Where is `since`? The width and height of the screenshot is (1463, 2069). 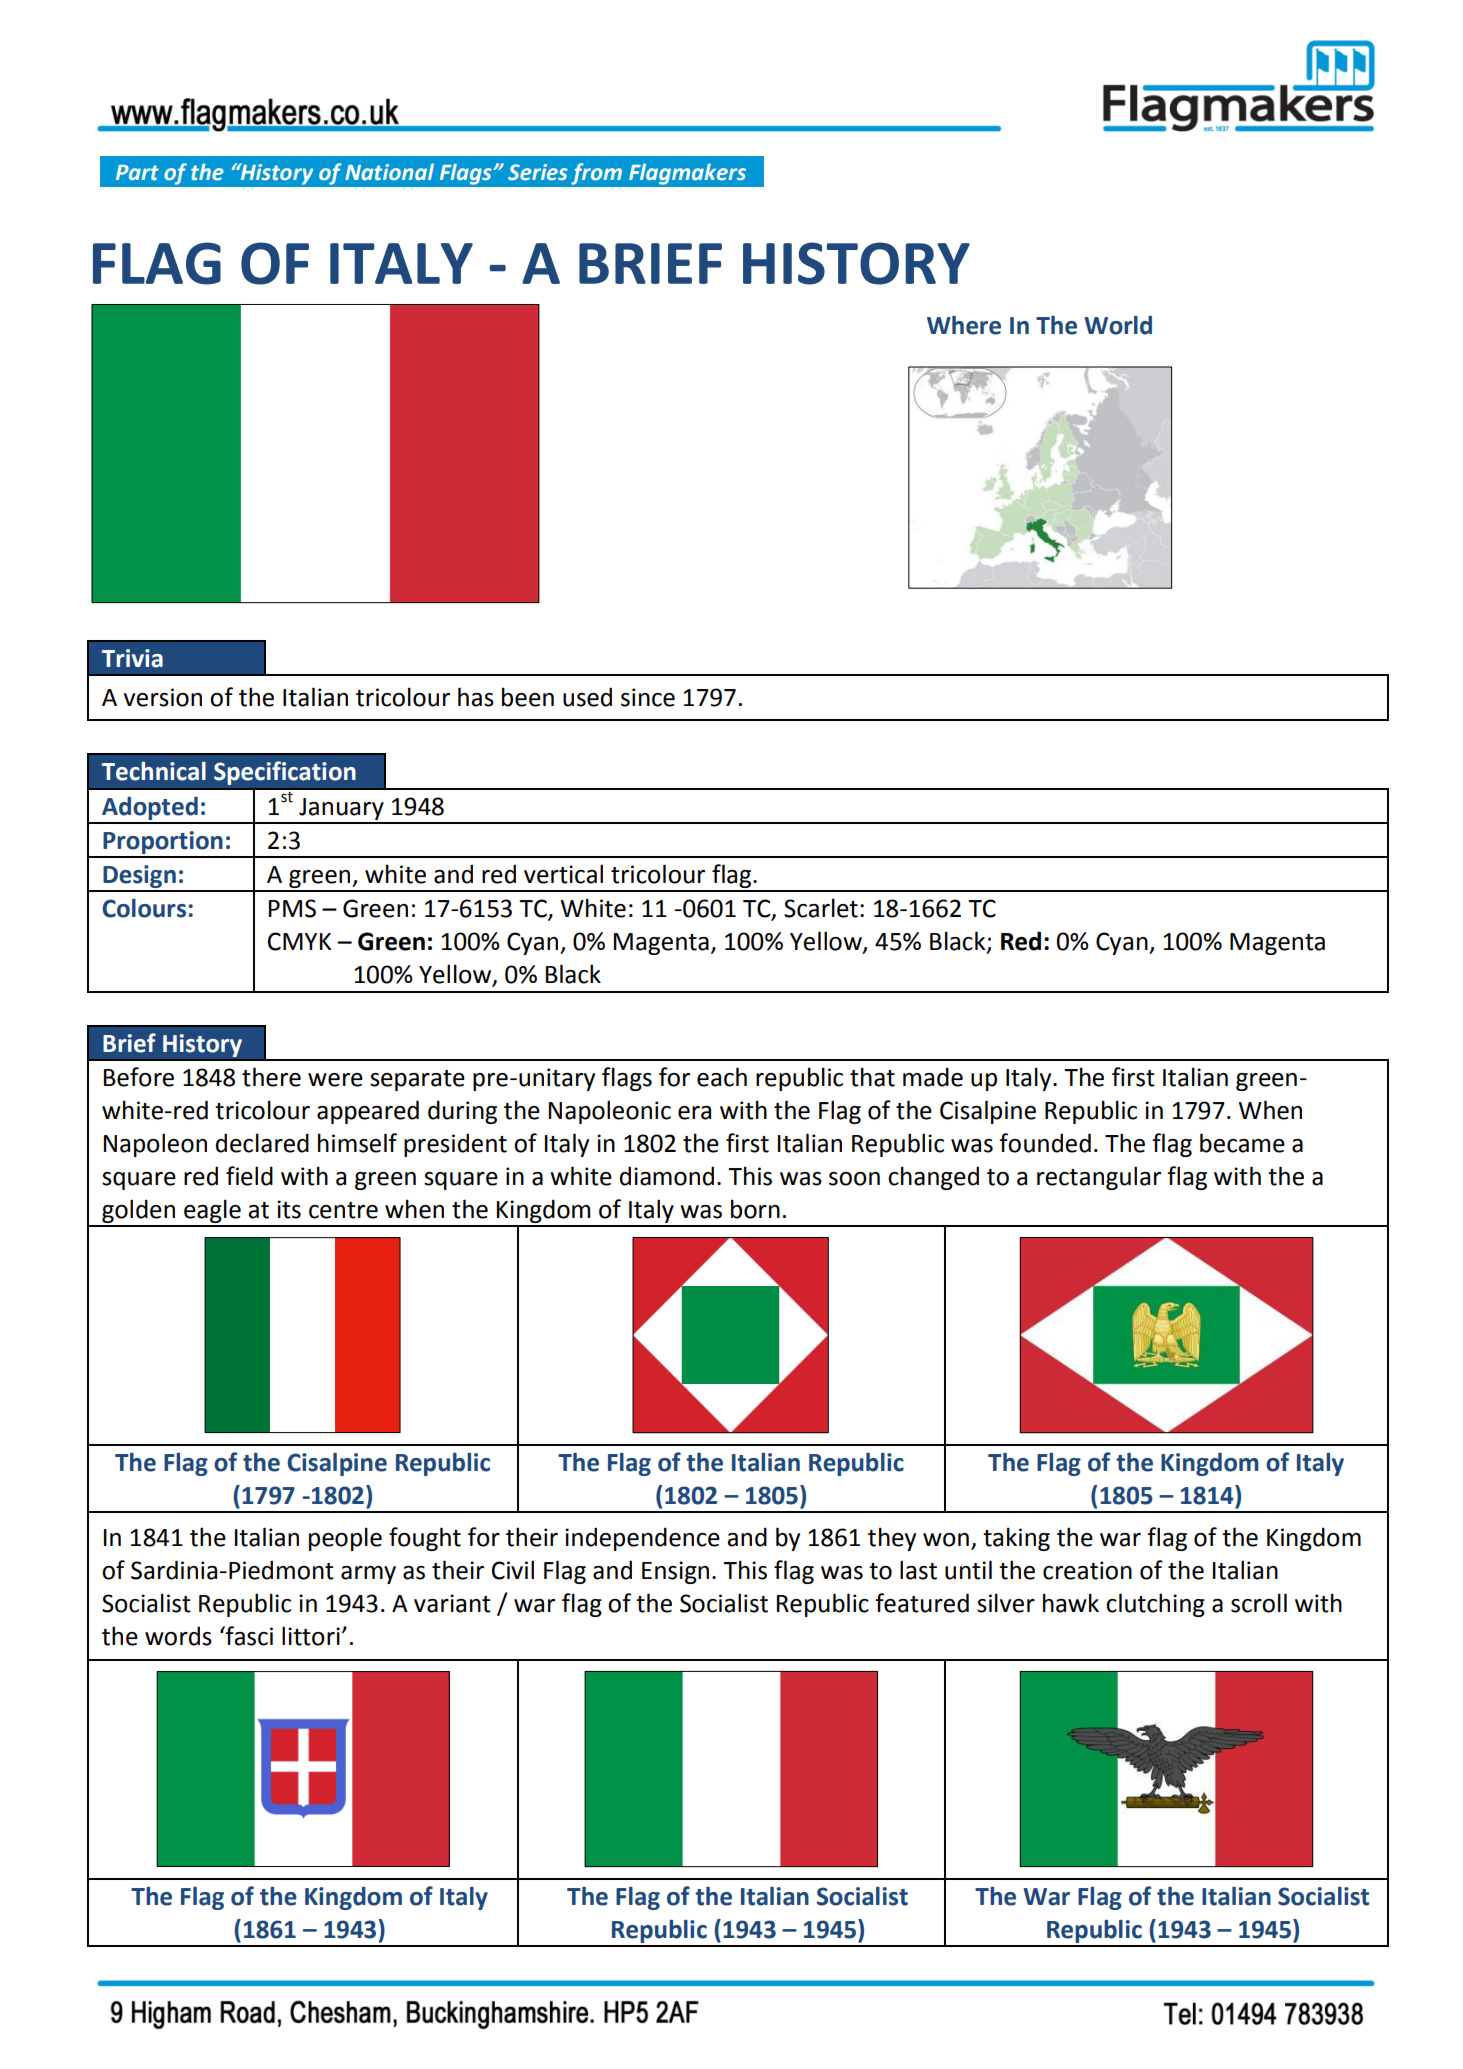 since is located at coordinates (648, 697).
